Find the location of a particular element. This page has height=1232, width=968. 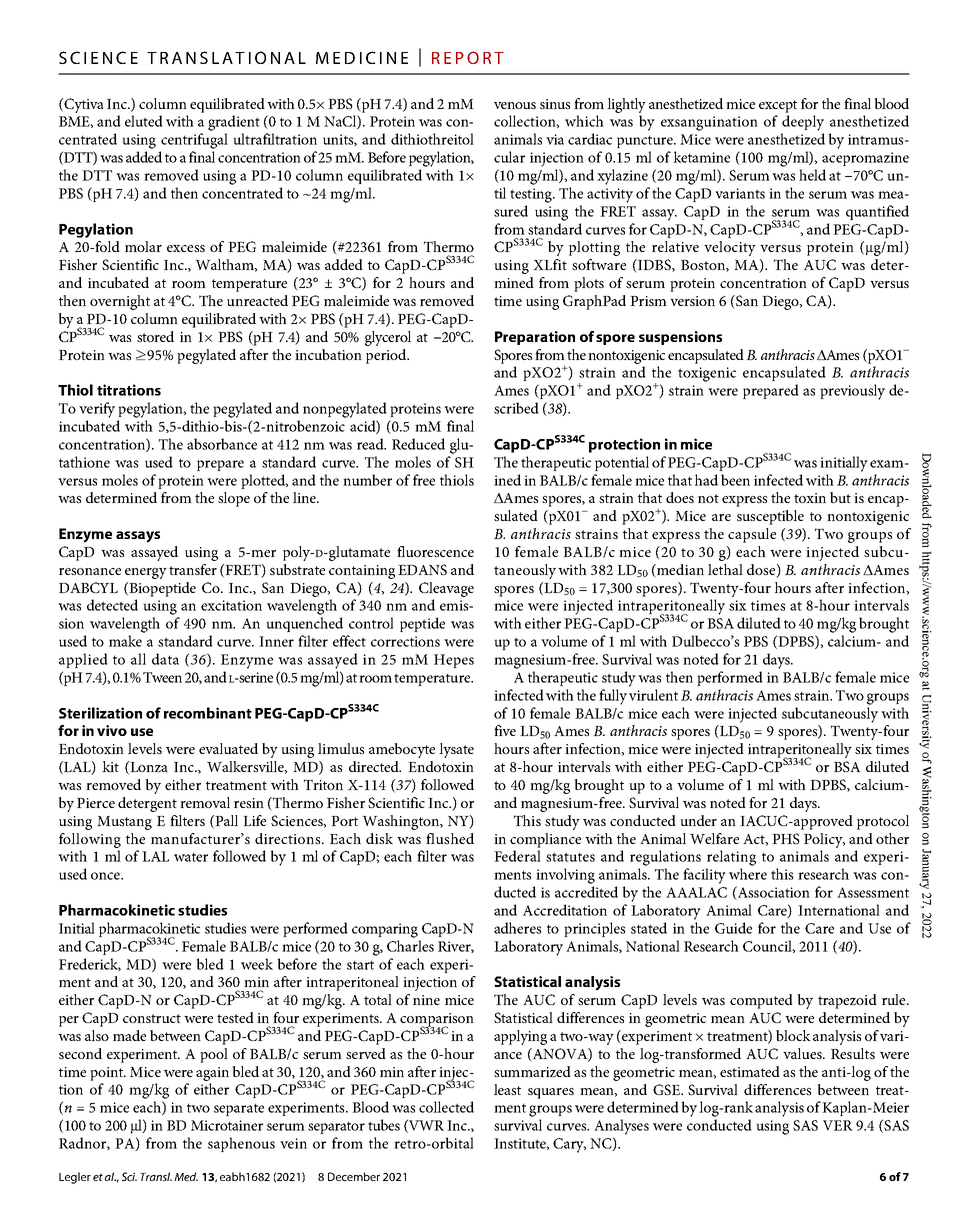

Cleavage is located at coordinates (446, 589).
